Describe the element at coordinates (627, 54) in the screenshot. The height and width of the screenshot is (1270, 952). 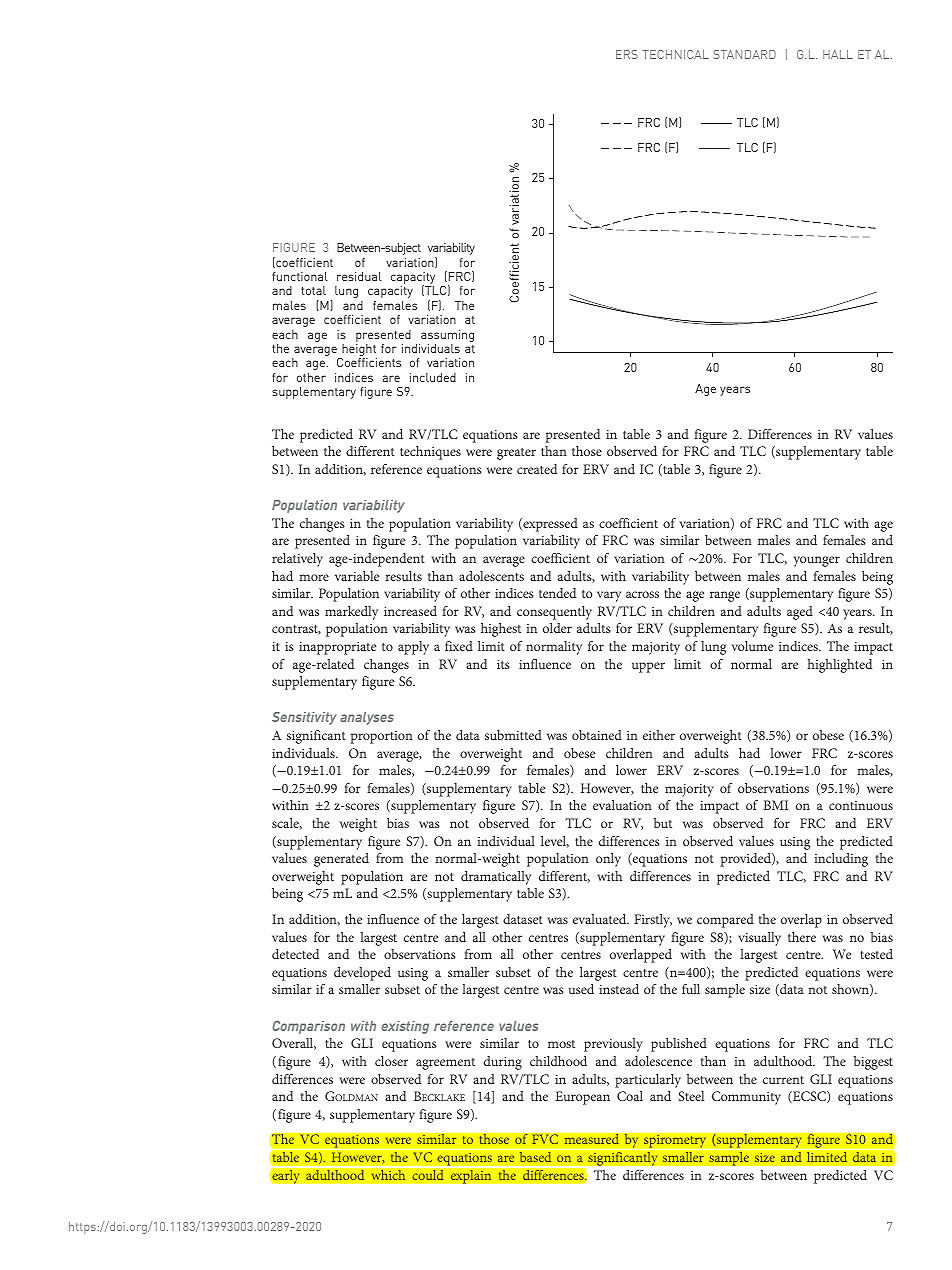
I see `ERS` at that location.
